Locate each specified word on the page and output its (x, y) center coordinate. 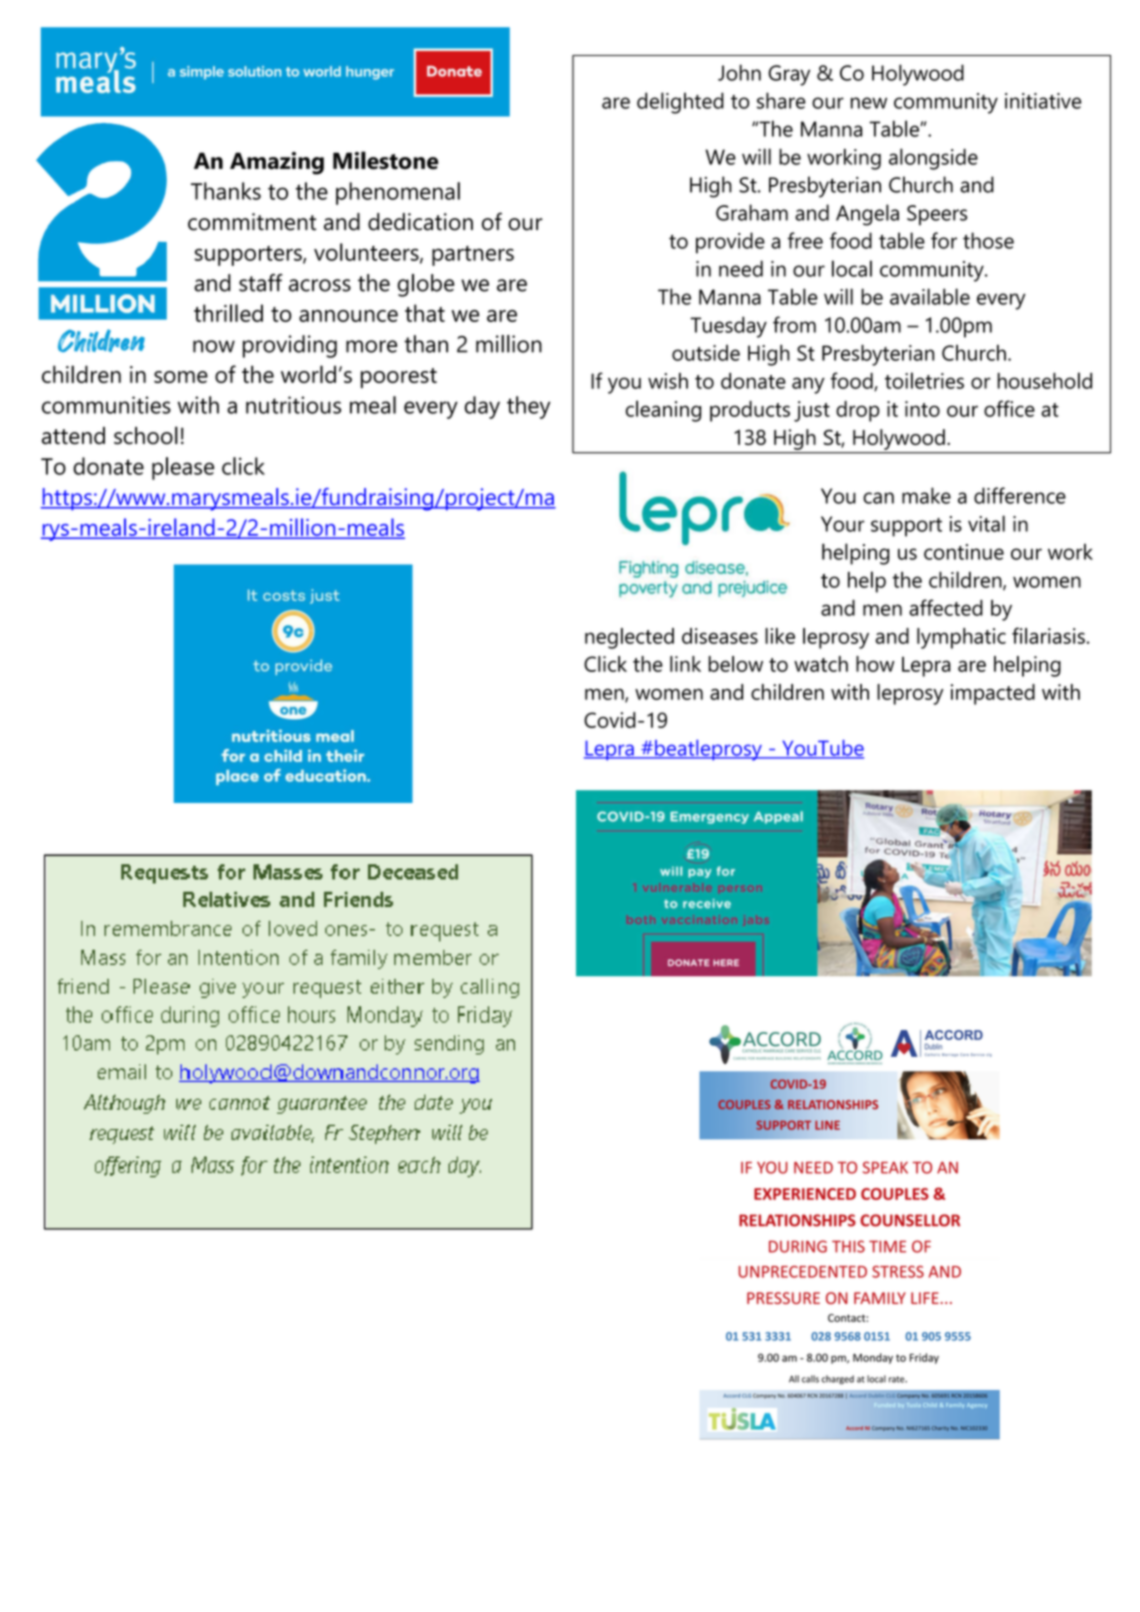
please (183, 468)
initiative (1043, 101)
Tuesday (728, 327)
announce (348, 316)
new (869, 103)
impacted (993, 694)
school (146, 435)
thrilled (228, 313)
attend (73, 436)
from (794, 324)
